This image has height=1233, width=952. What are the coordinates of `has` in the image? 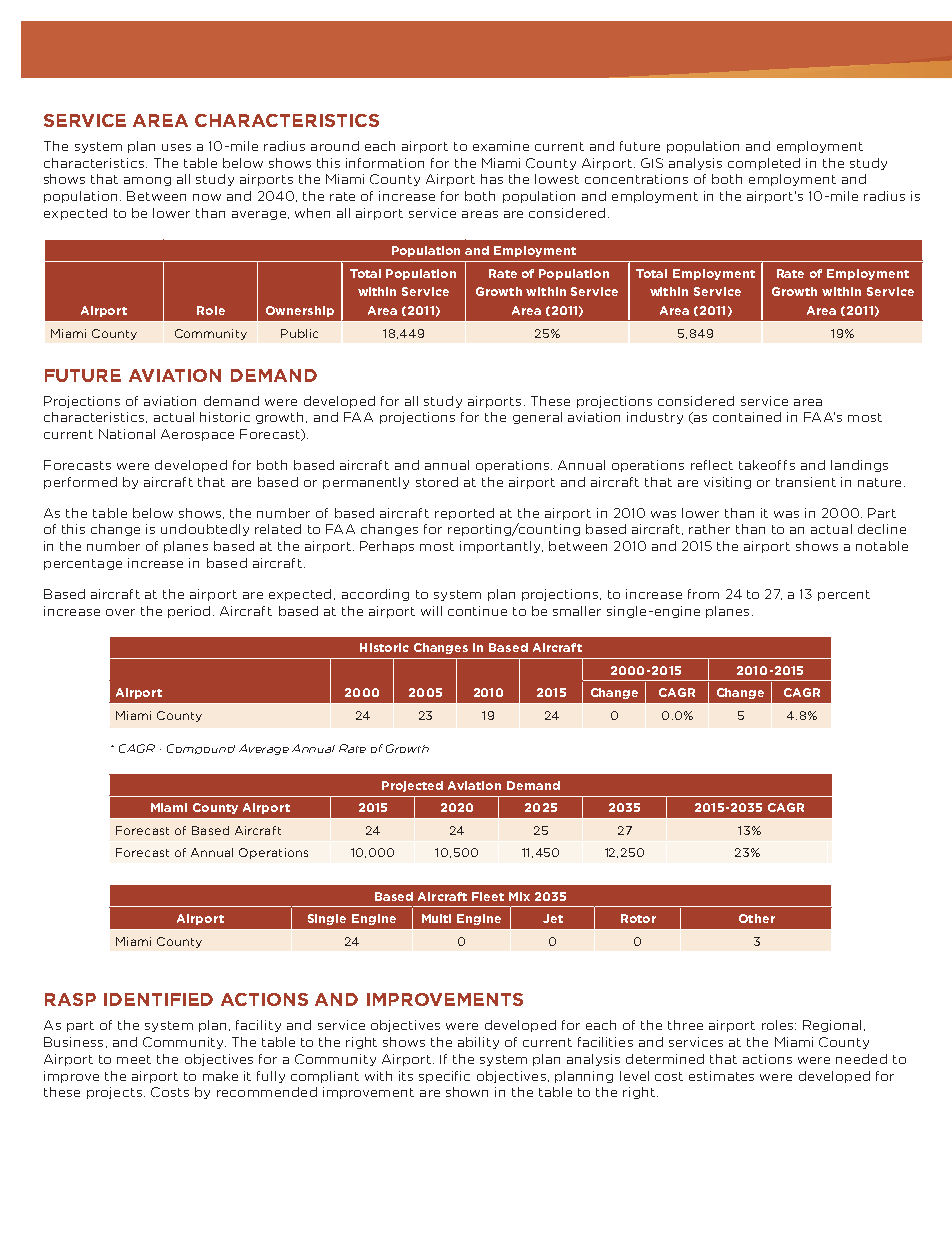 It's located at (492, 179).
